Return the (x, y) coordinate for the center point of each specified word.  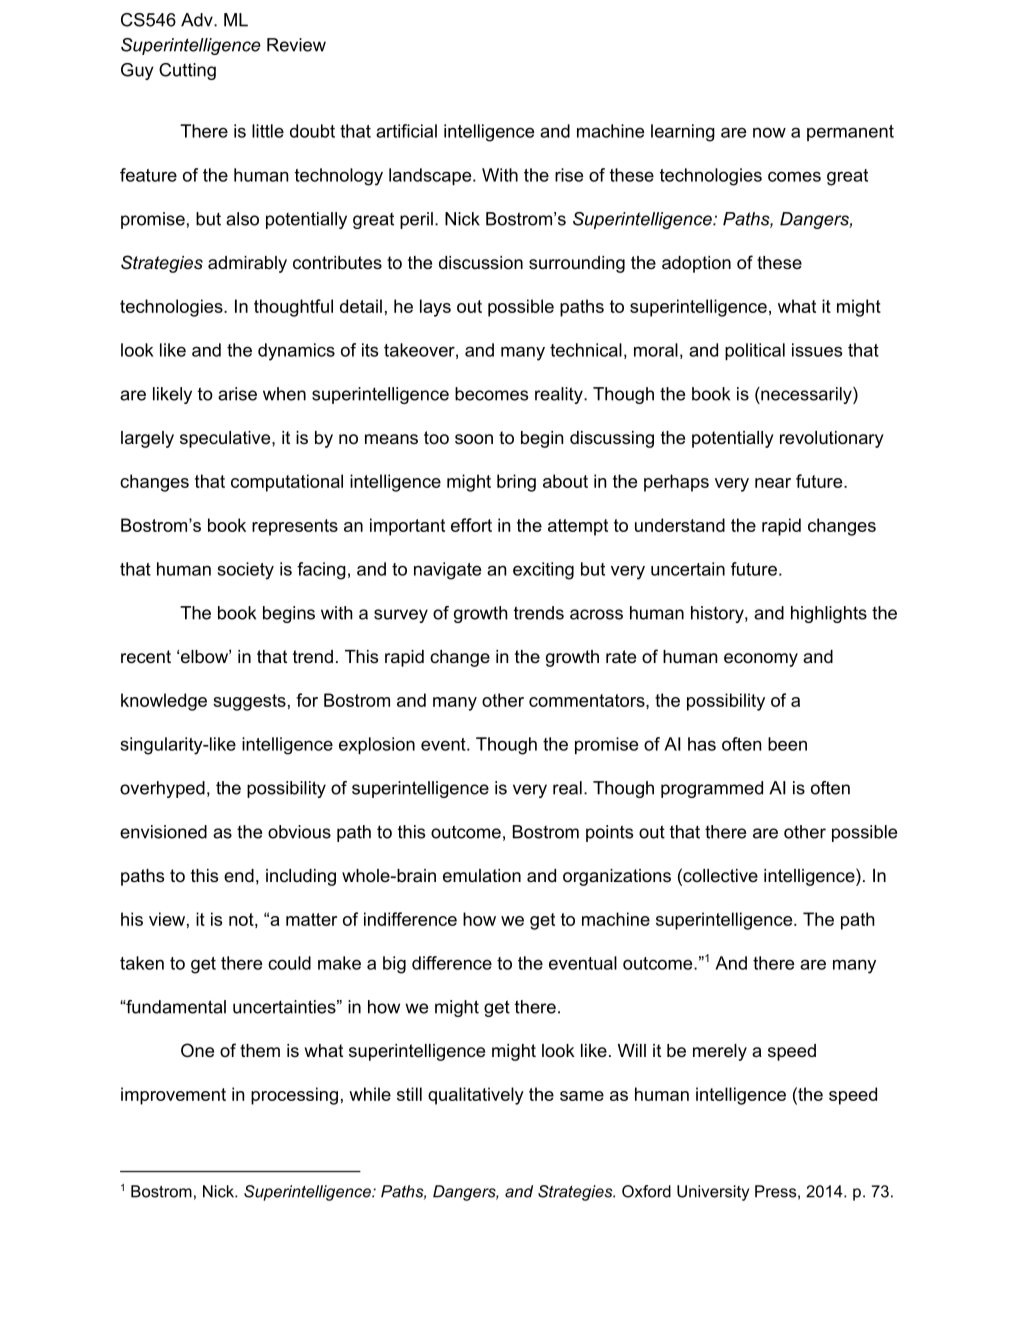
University (713, 1193)
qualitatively (476, 1096)
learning (683, 133)
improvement (173, 1096)
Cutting (187, 71)
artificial (406, 131)
